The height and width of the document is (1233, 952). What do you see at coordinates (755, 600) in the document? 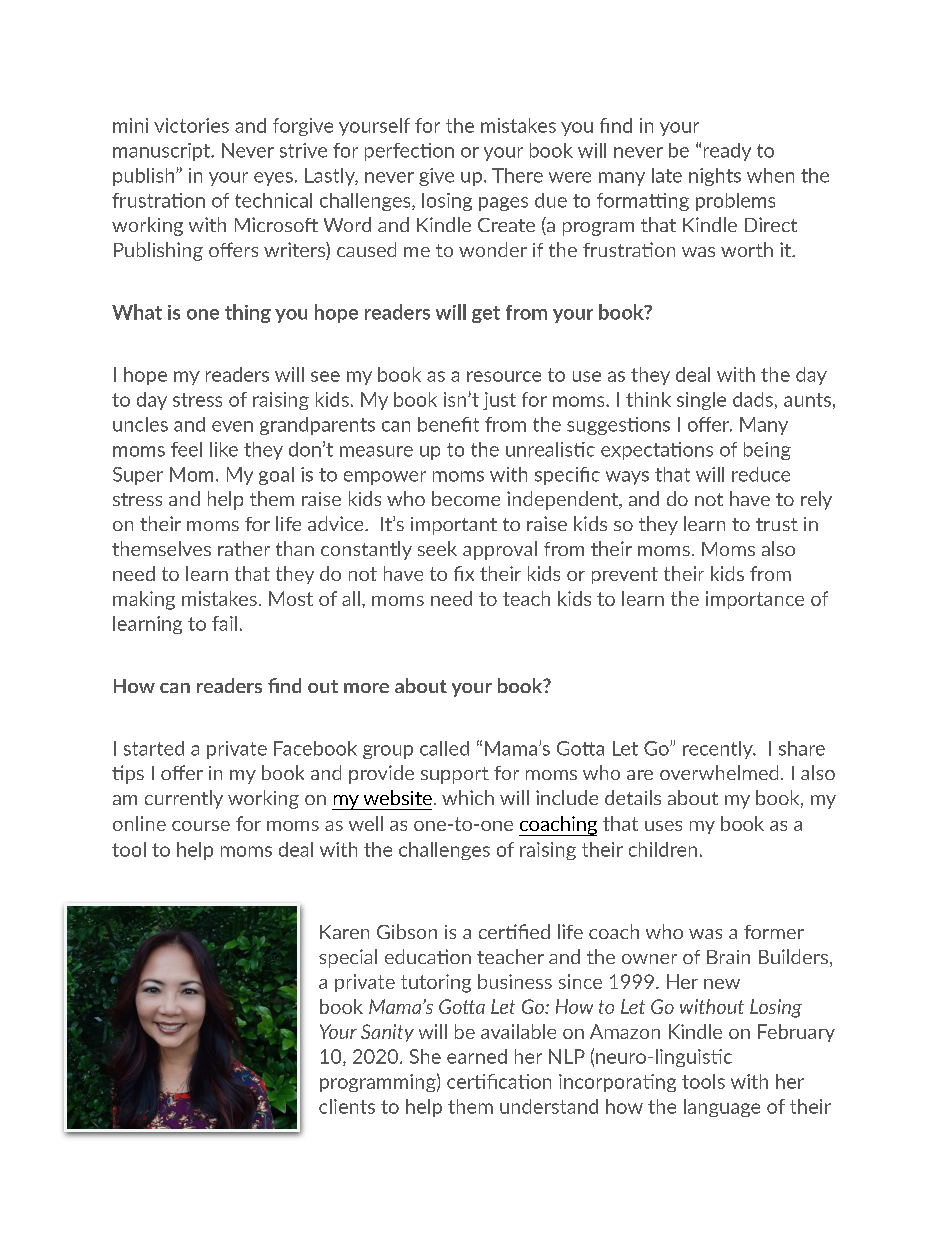
I see `importance` at bounding box center [755, 600].
